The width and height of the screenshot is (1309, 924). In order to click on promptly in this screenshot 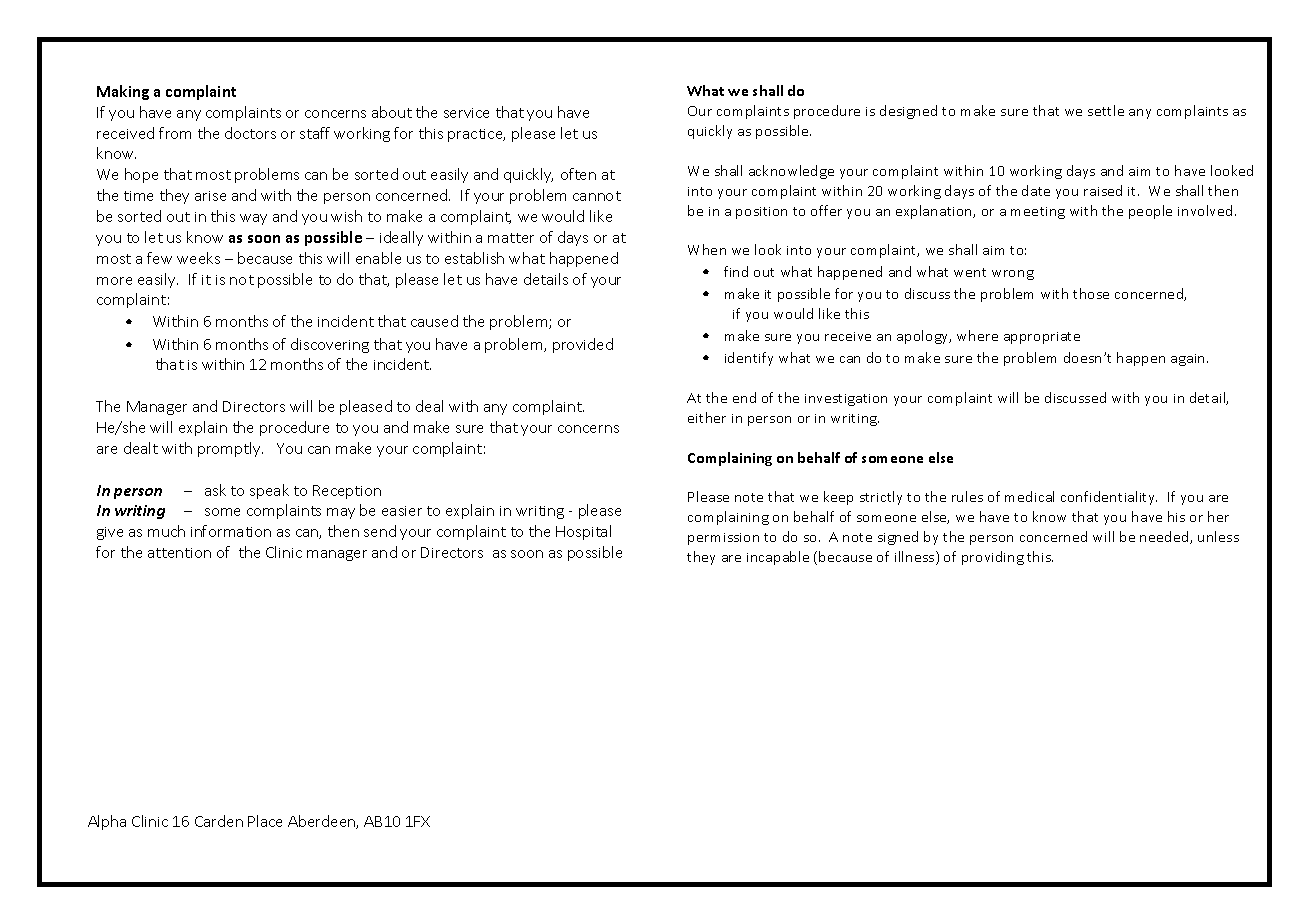, I will do `click(230, 449)`.
